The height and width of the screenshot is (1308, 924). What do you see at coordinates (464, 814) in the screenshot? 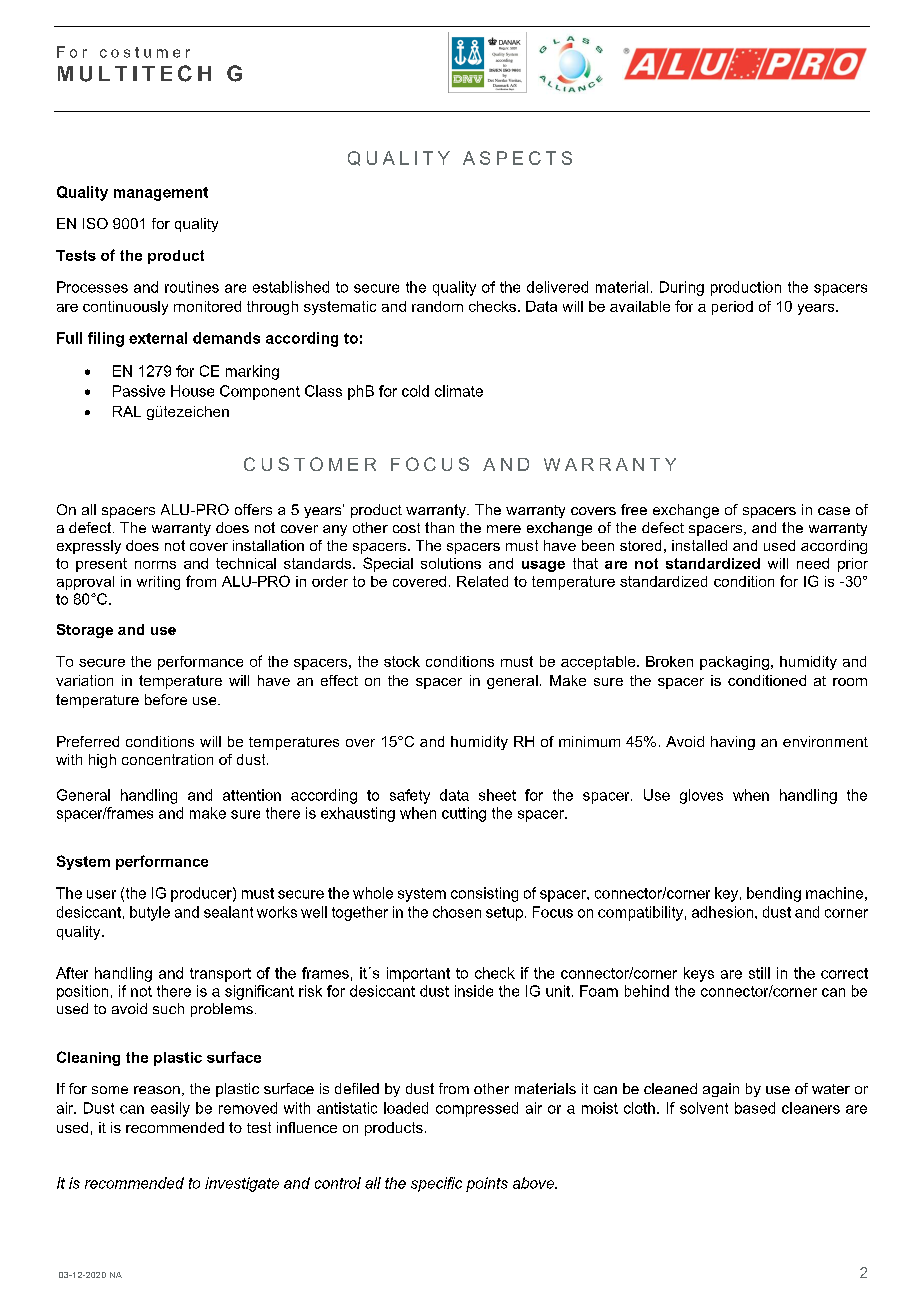
I see `cutting` at bounding box center [464, 814].
